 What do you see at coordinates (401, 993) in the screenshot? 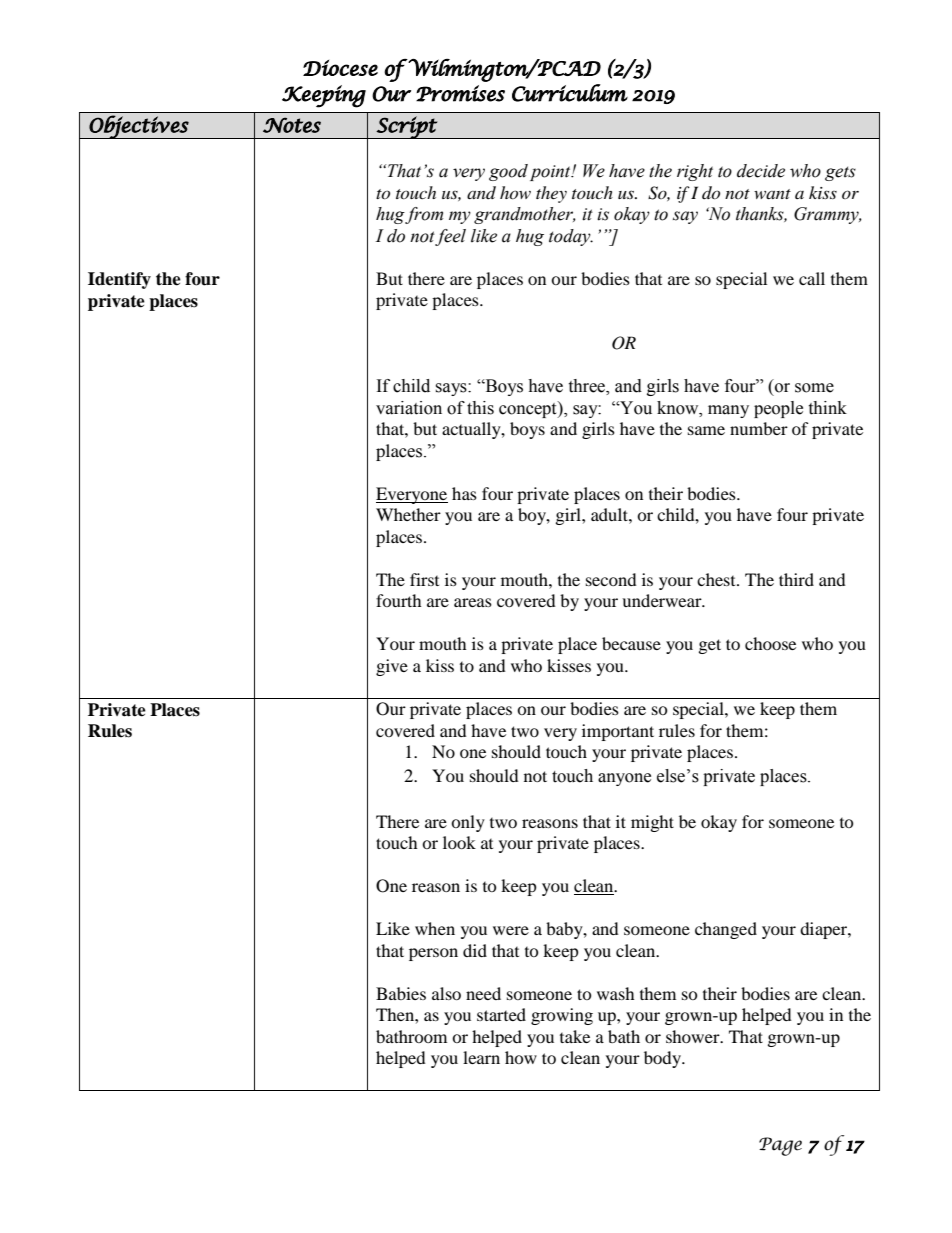
I see `Babies` at bounding box center [401, 993].
